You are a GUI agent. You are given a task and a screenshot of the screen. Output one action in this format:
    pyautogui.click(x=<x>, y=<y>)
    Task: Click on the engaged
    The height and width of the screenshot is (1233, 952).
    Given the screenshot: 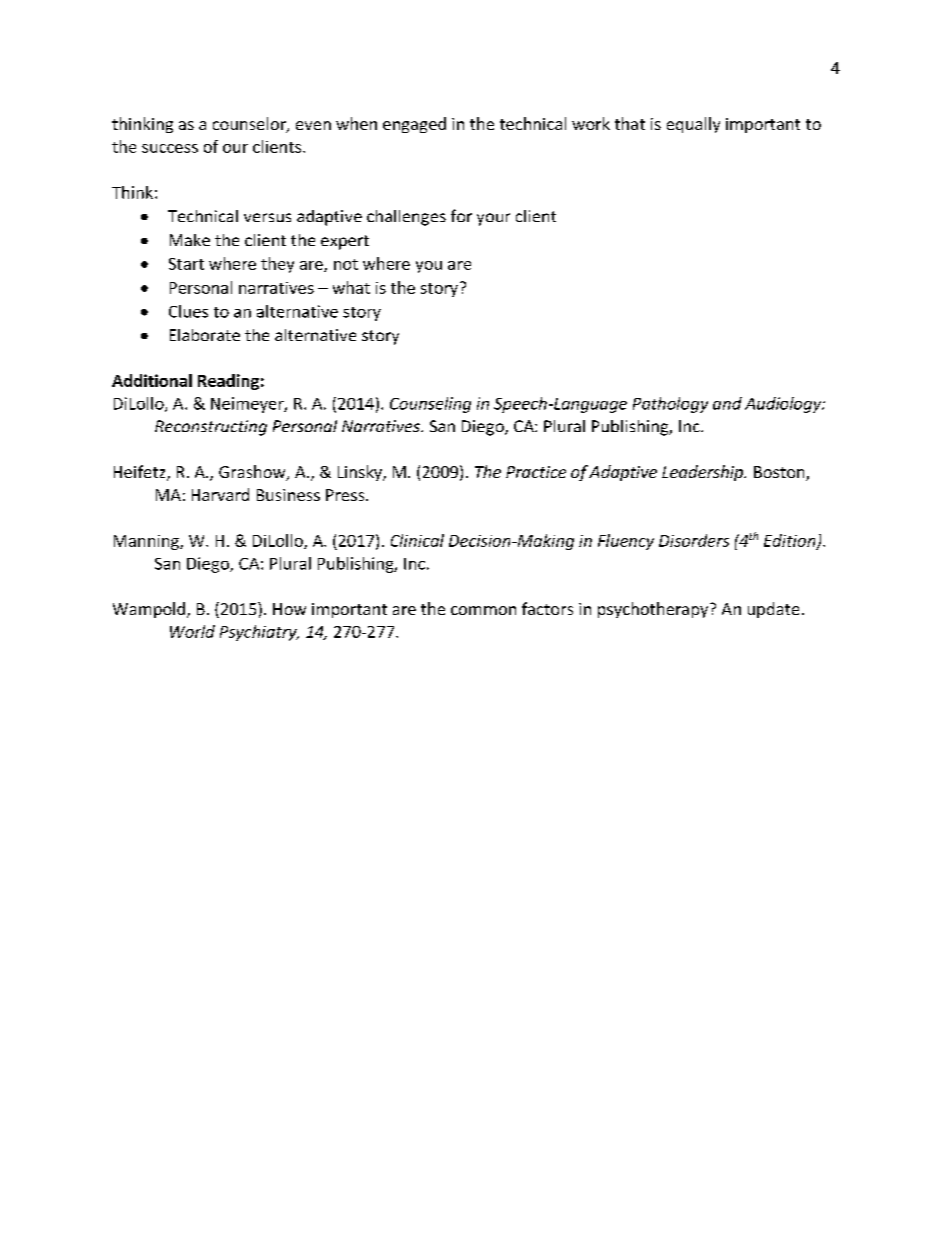 What is the action you would take?
    pyautogui.click(x=414, y=125)
